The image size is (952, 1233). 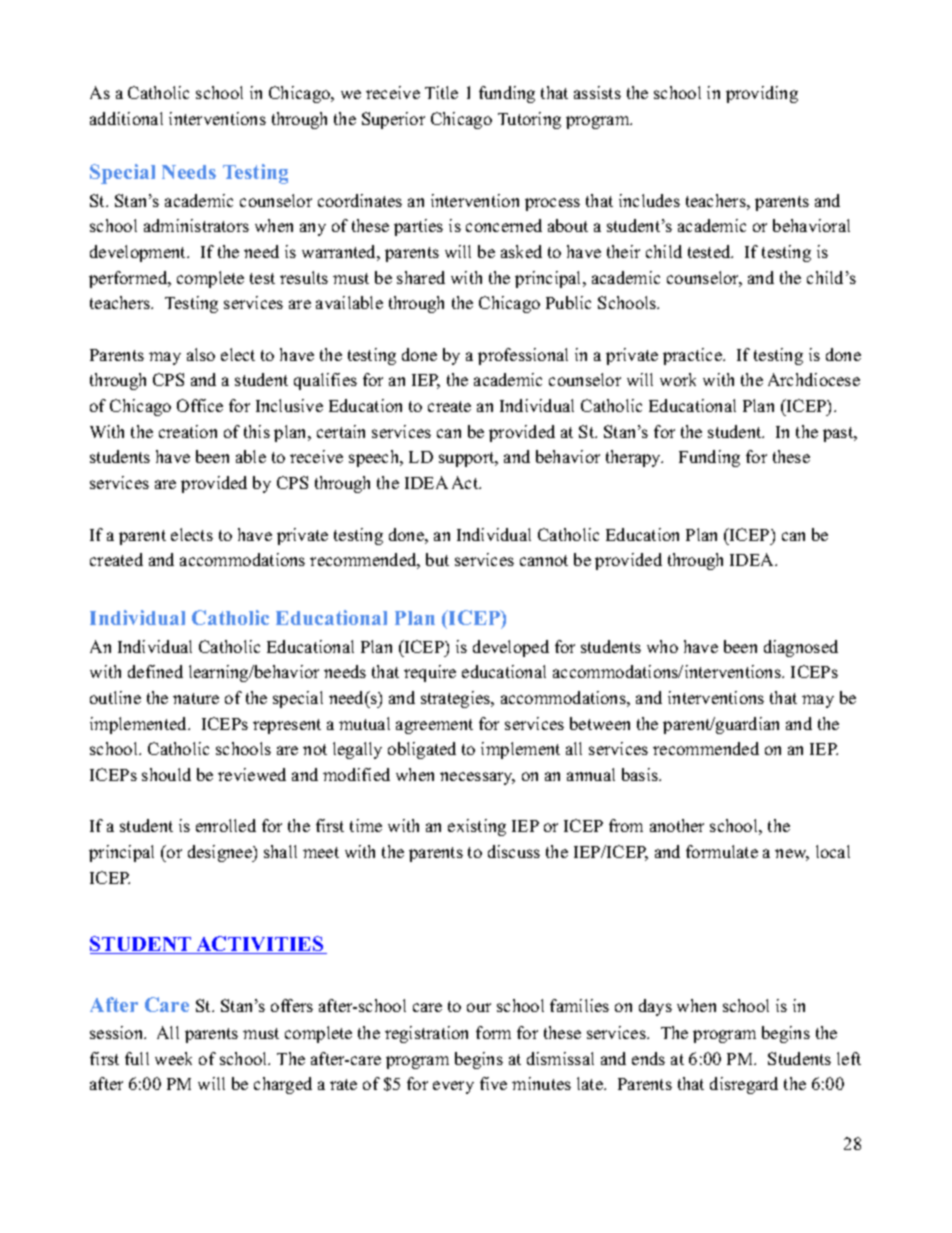 What do you see at coordinates (641, 774) in the document?
I see `basis` at bounding box center [641, 774].
